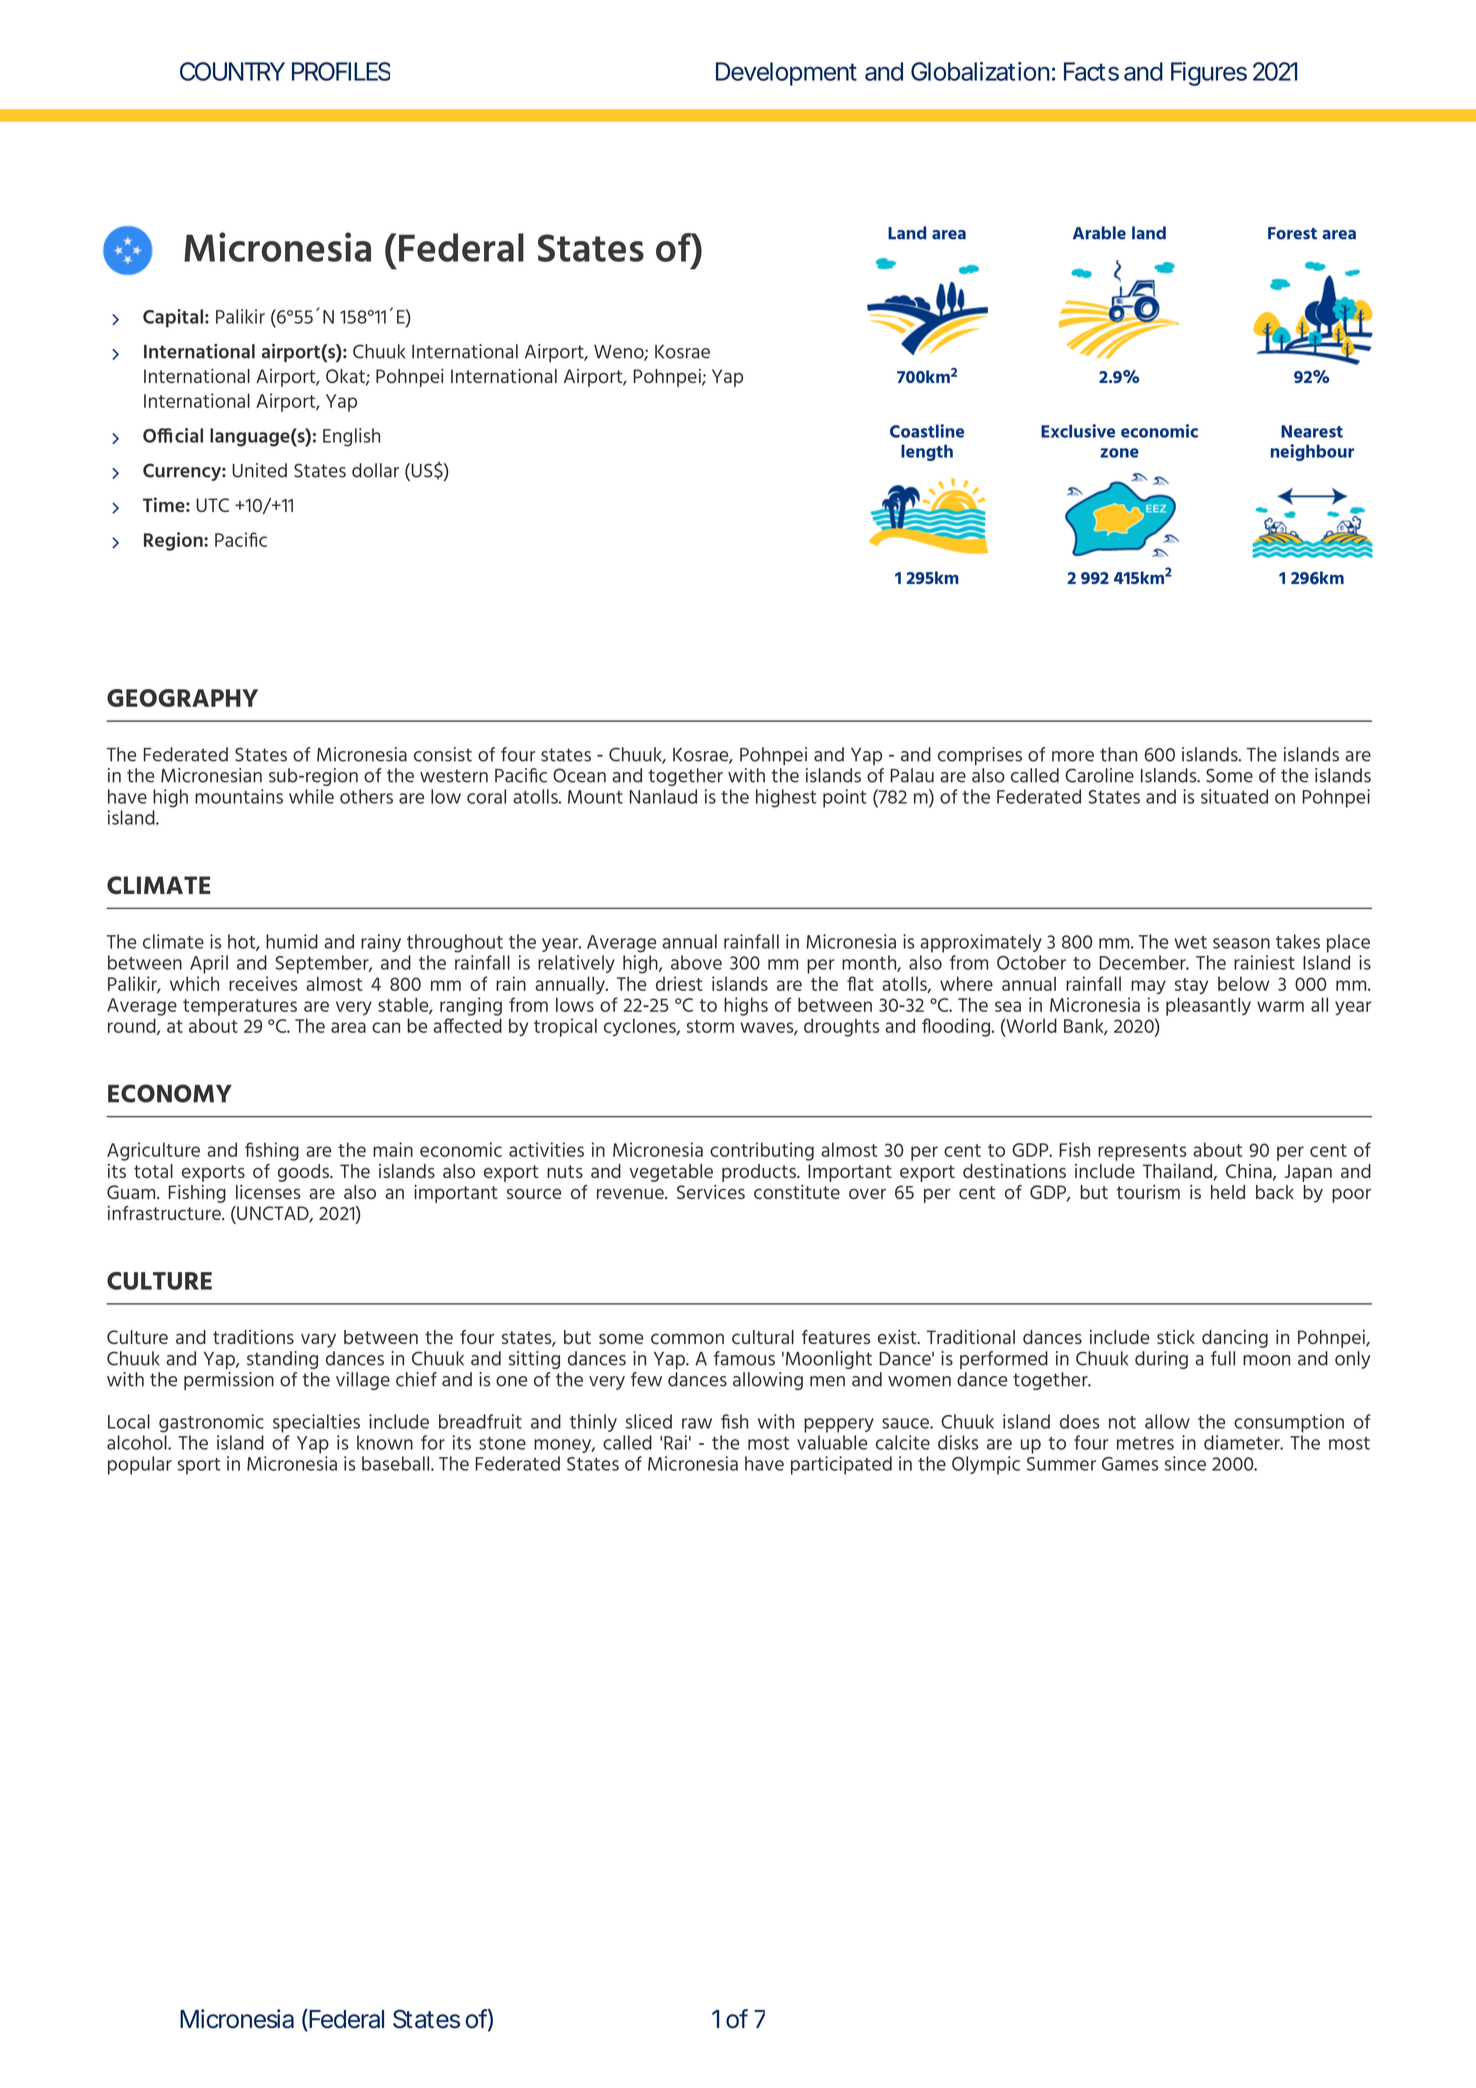 Image resolution: width=1476 pixels, height=2088 pixels. Describe the element at coordinates (786, 74) in the document. I see `Development` at that location.
